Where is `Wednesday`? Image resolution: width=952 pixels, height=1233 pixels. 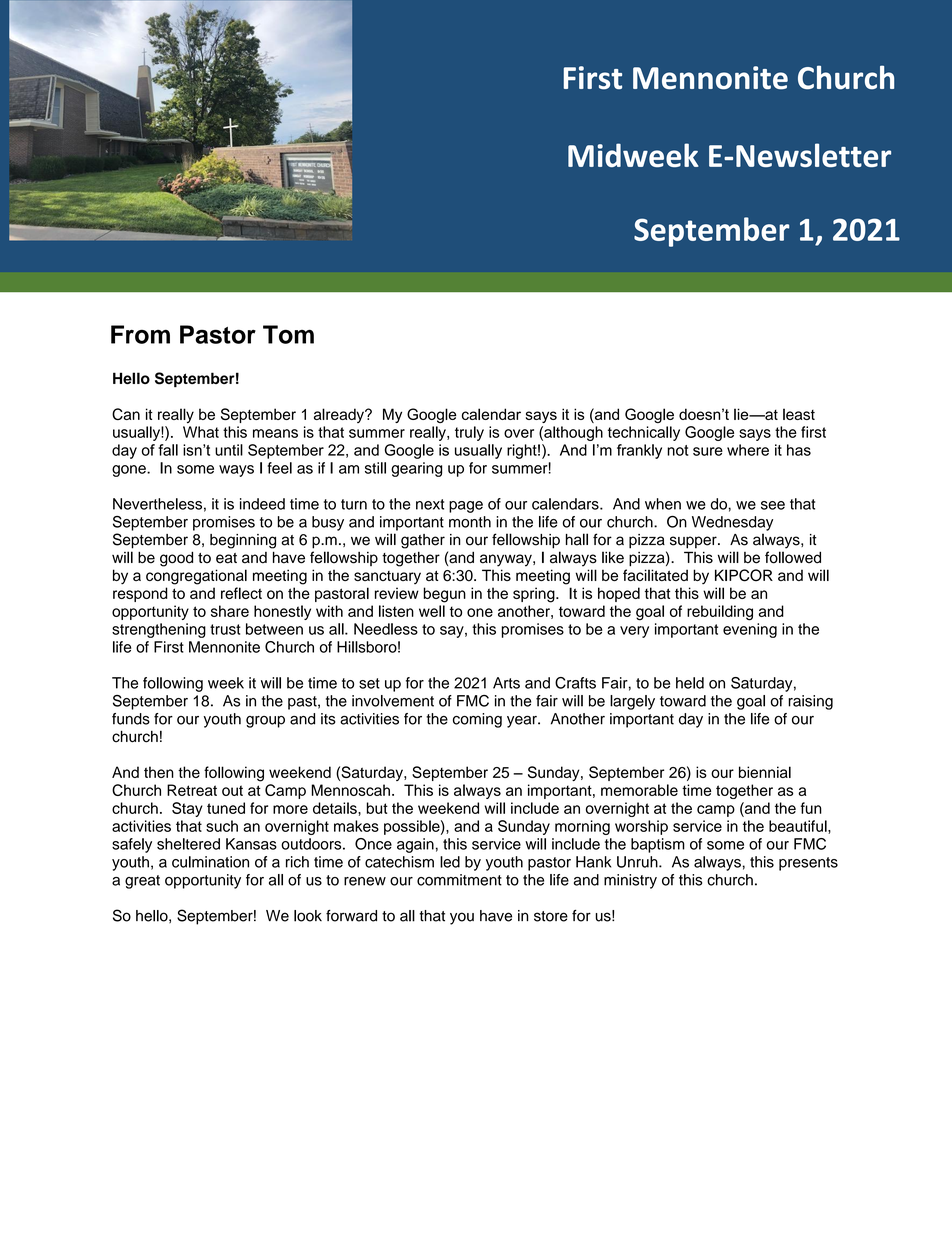 Wednesday is located at coordinates (732, 523).
